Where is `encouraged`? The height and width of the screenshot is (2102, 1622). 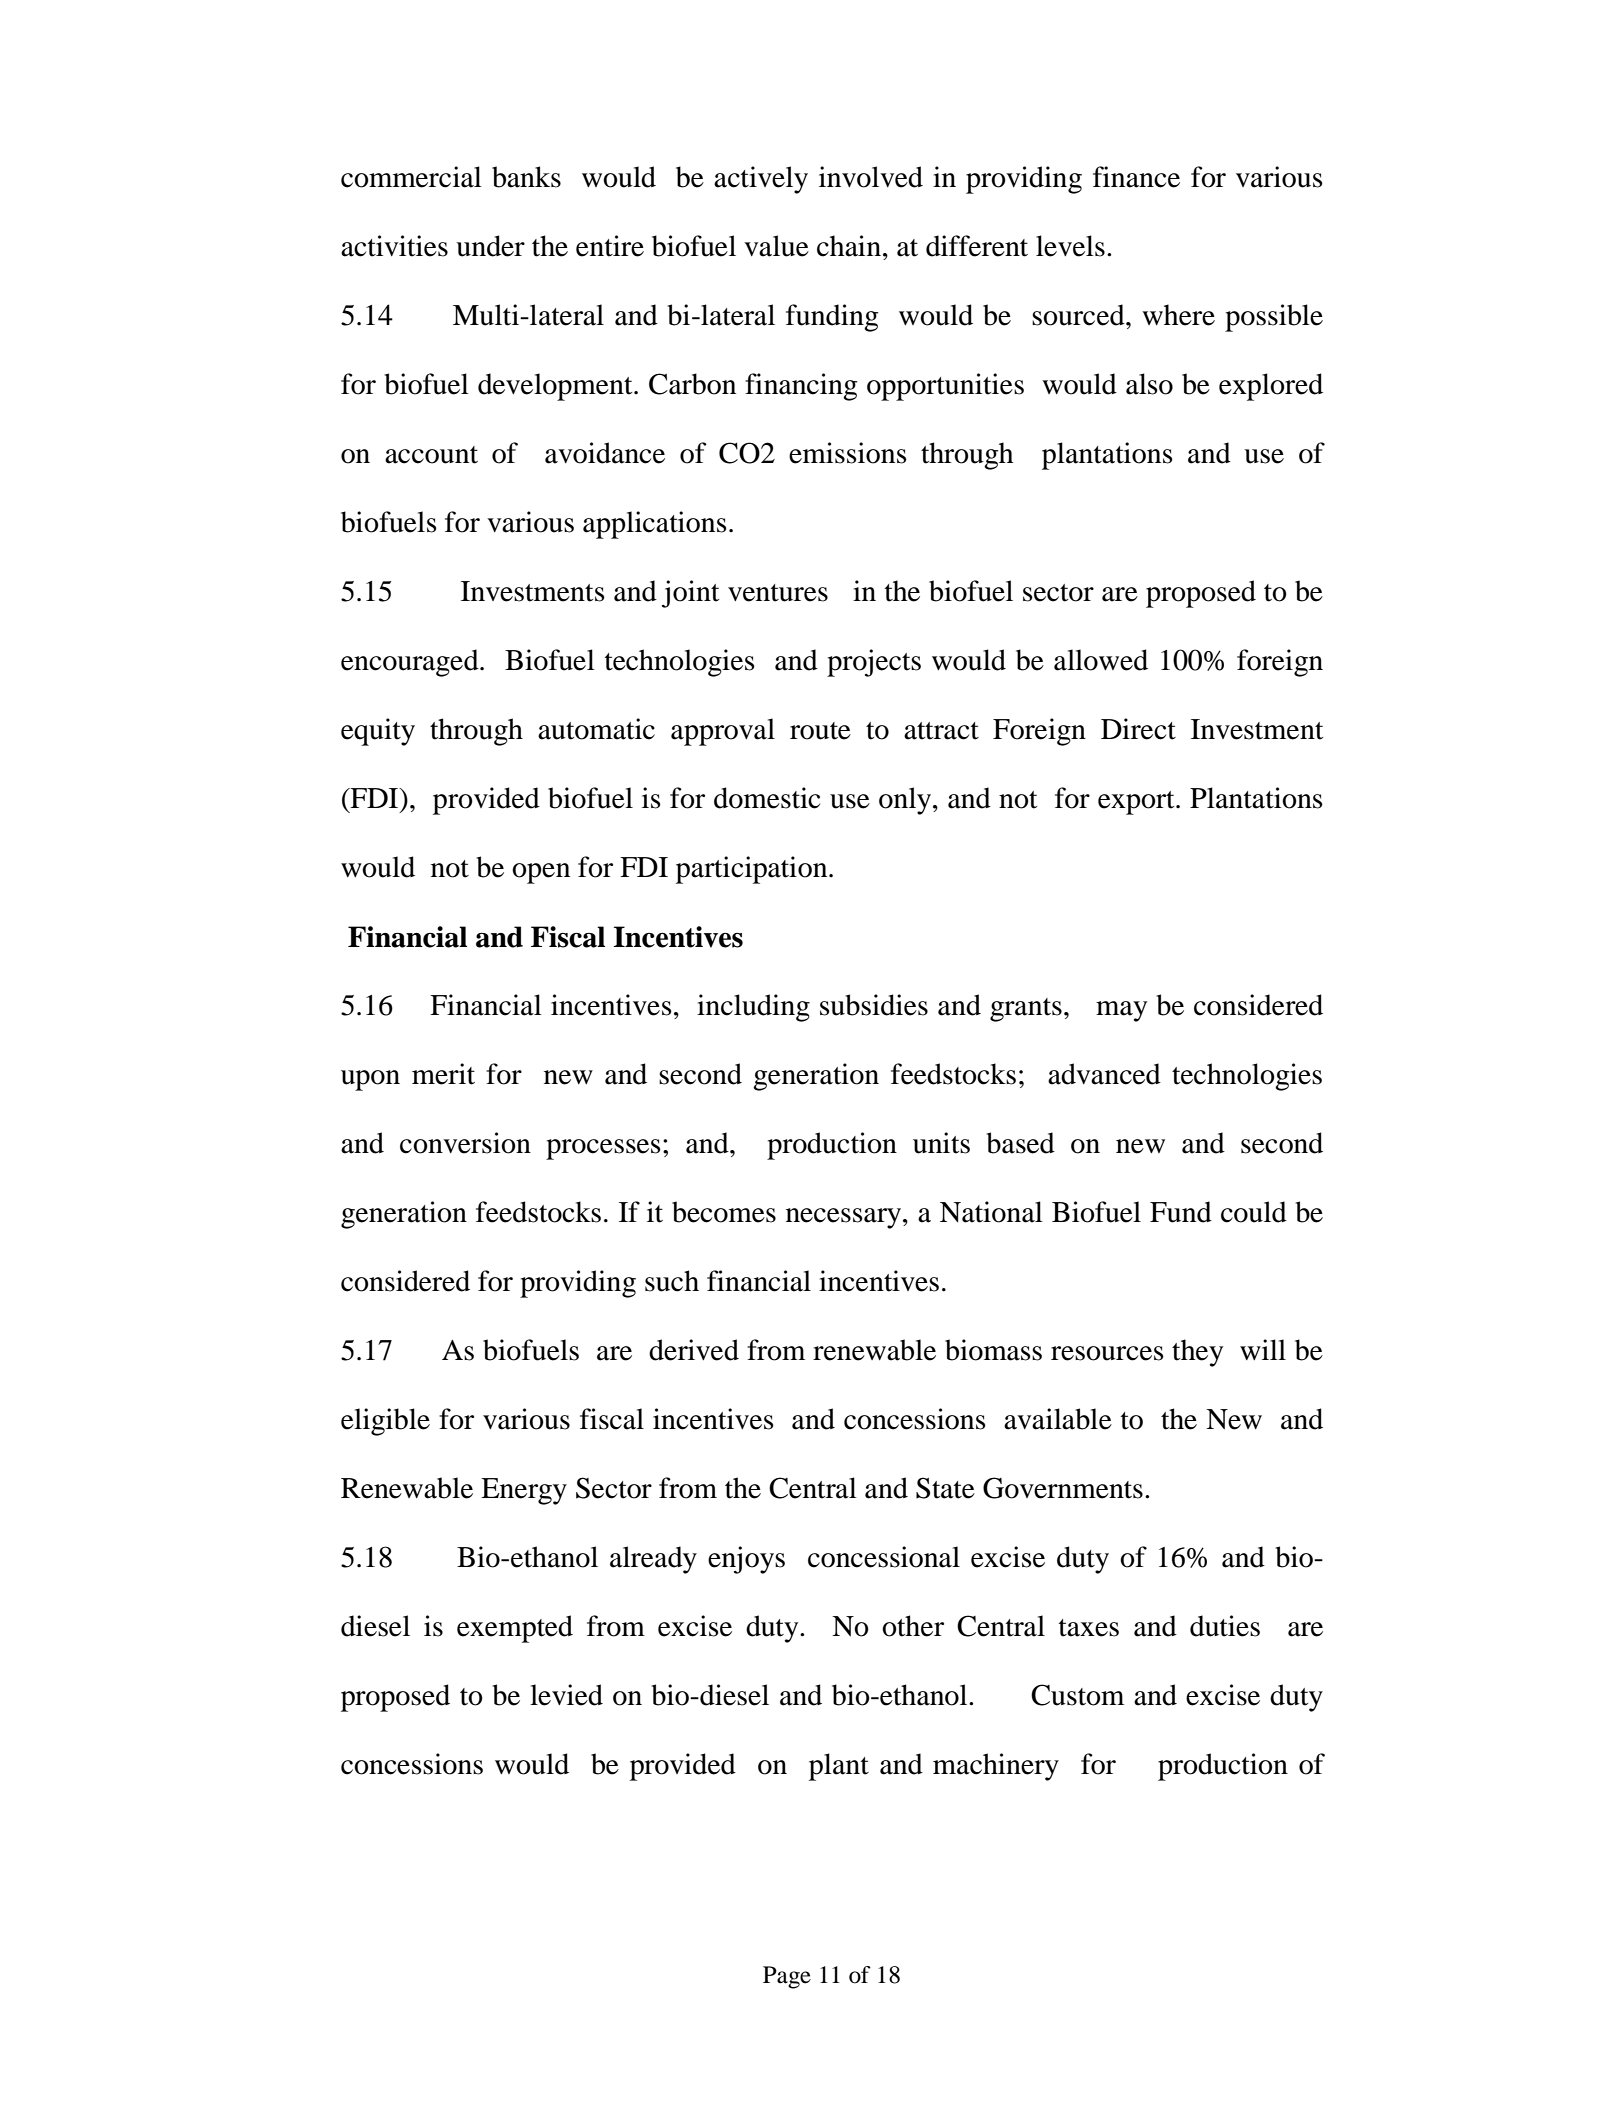
encouraged is located at coordinates (411, 663).
